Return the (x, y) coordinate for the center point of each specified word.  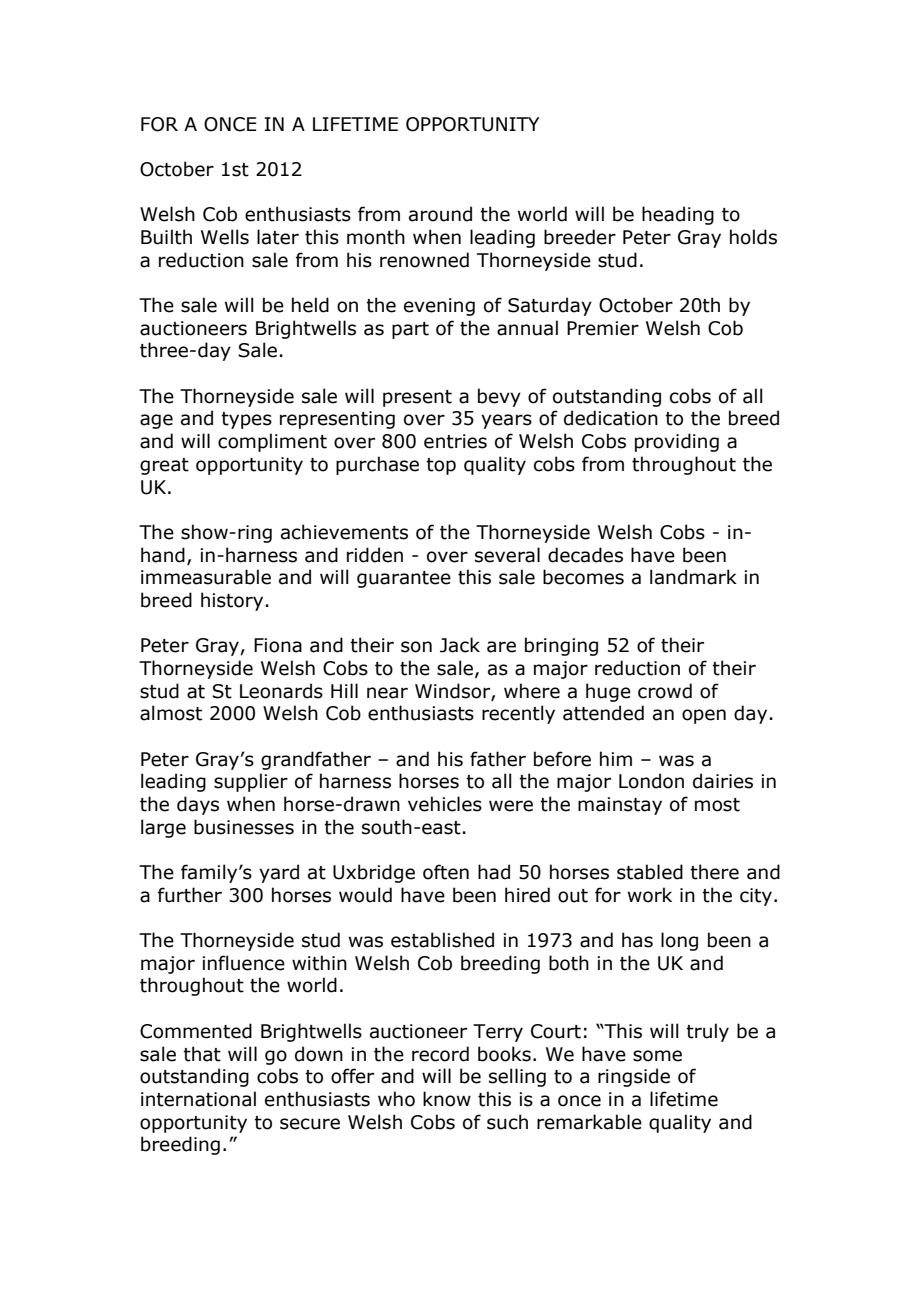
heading (678, 215)
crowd (665, 691)
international (198, 1099)
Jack (460, 645)
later (278, 237)
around (440, 214)
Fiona (278, 645)
